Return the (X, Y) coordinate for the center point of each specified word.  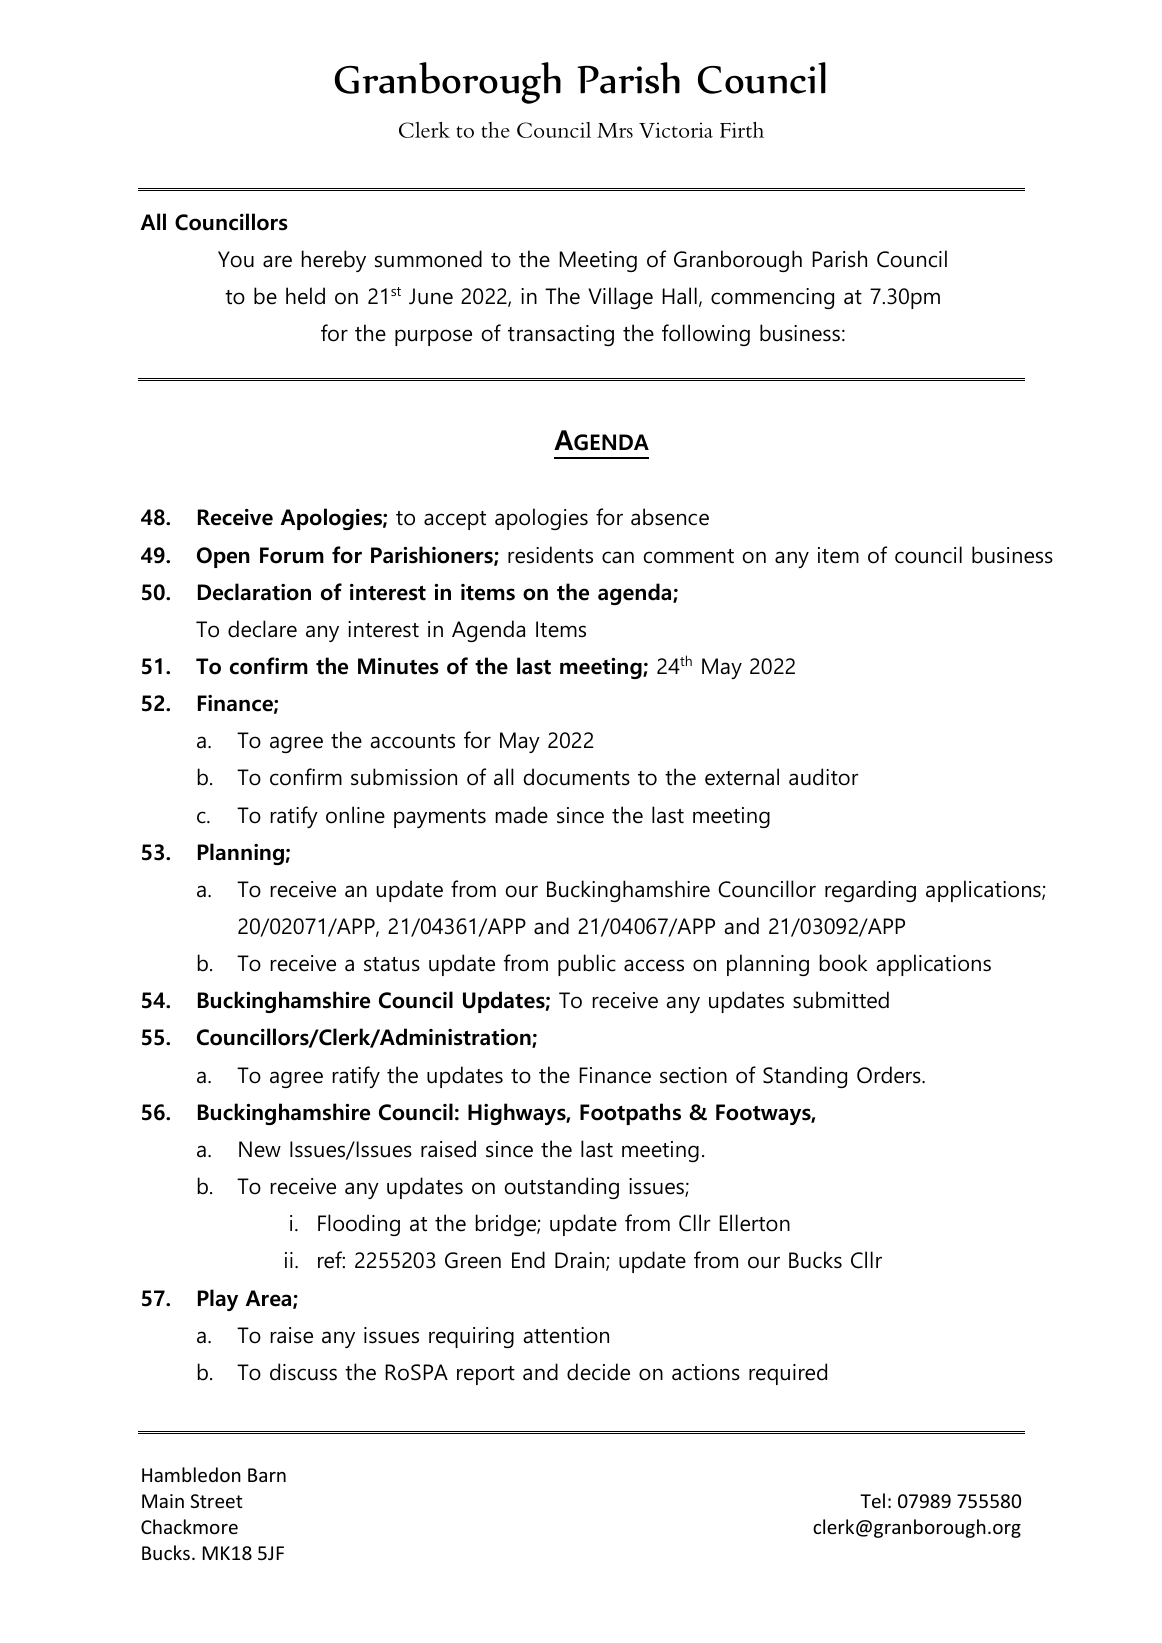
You (236, 259)
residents (550, 555)
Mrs (615, 130)
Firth (742, 130)
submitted (841, 1000)
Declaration (254, 592)
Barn (267, 1475)
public (587, 965)
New (260, 1149)
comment (689, 556)
